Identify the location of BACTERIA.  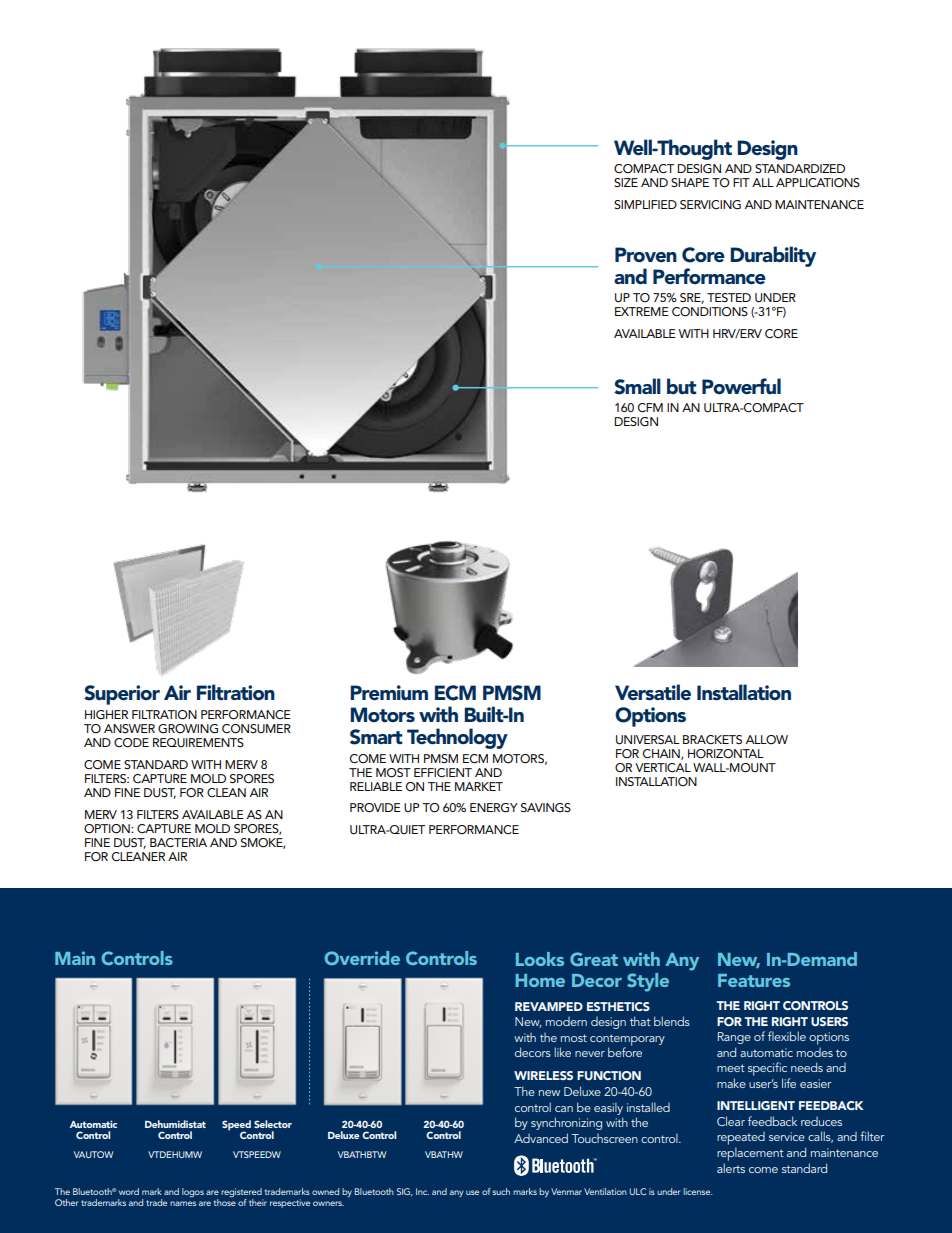
(178, 843).
